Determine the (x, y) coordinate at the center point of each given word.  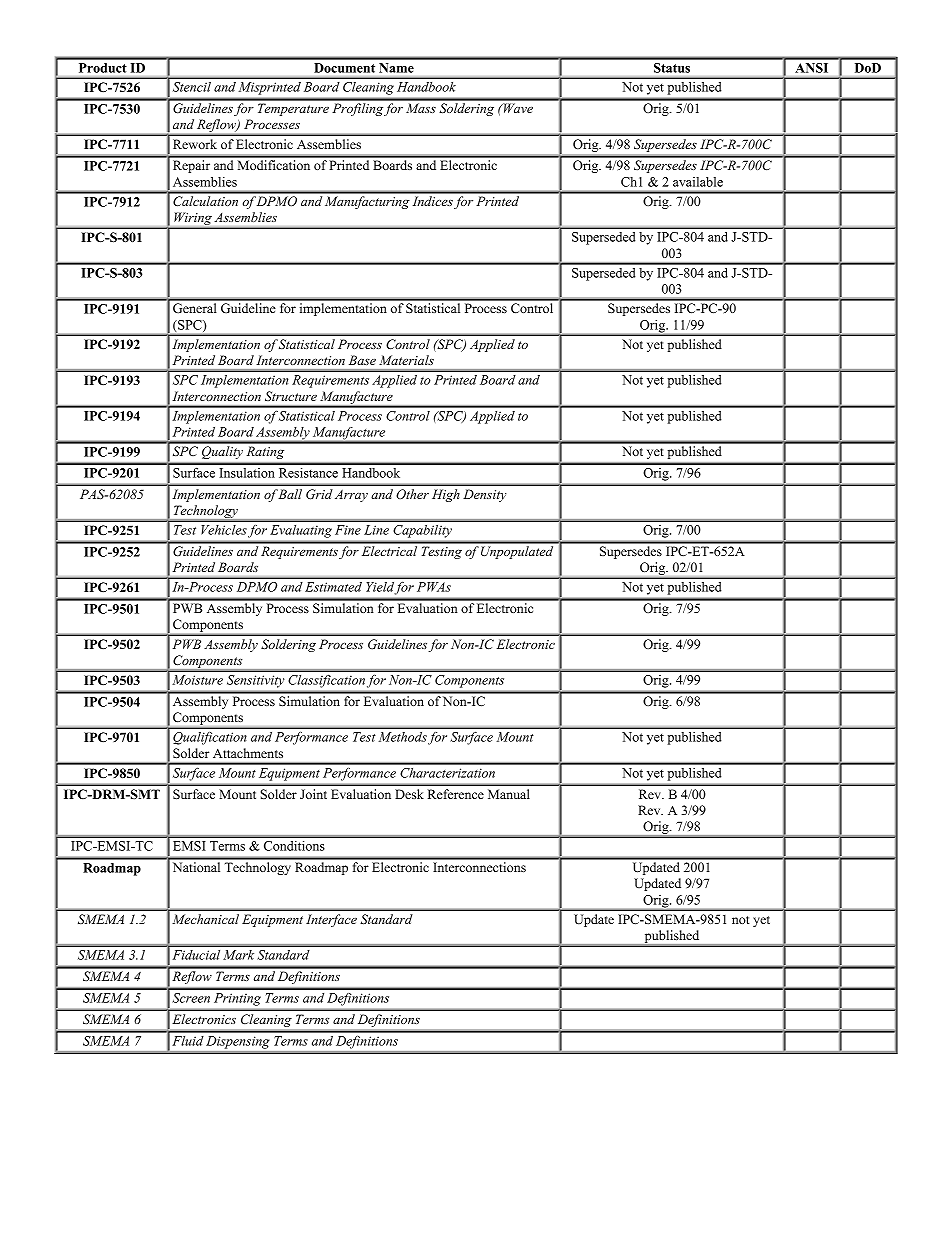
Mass (421, 108)
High (446, 495)
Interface (331, 920)
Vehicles (224, 530)
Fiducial (196, 955)
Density (484, 495)
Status (672, 68)
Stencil (192, 87)
